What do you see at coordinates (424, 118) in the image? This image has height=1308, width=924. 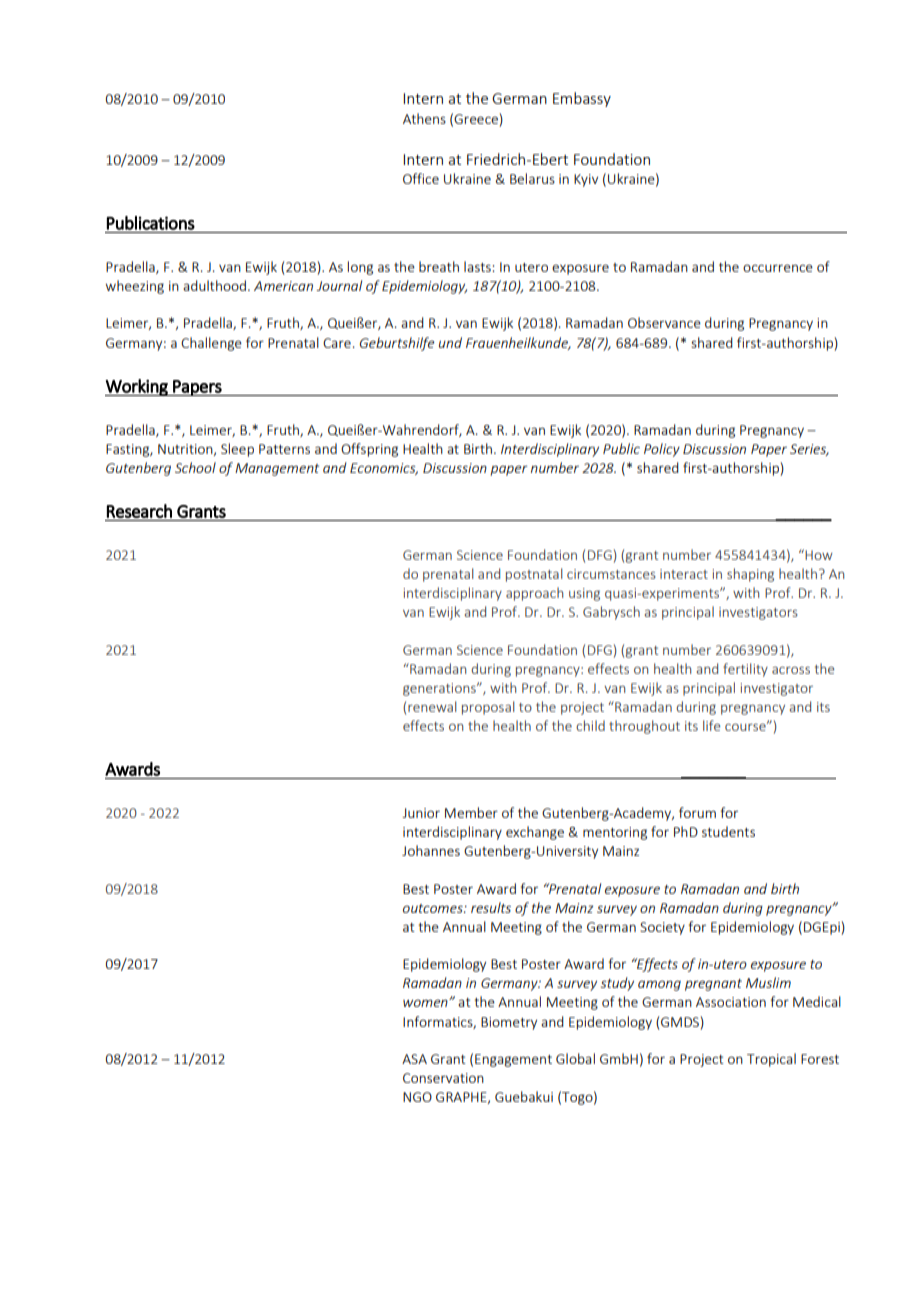 I see `Athens` at bounding box center [424, 118].
